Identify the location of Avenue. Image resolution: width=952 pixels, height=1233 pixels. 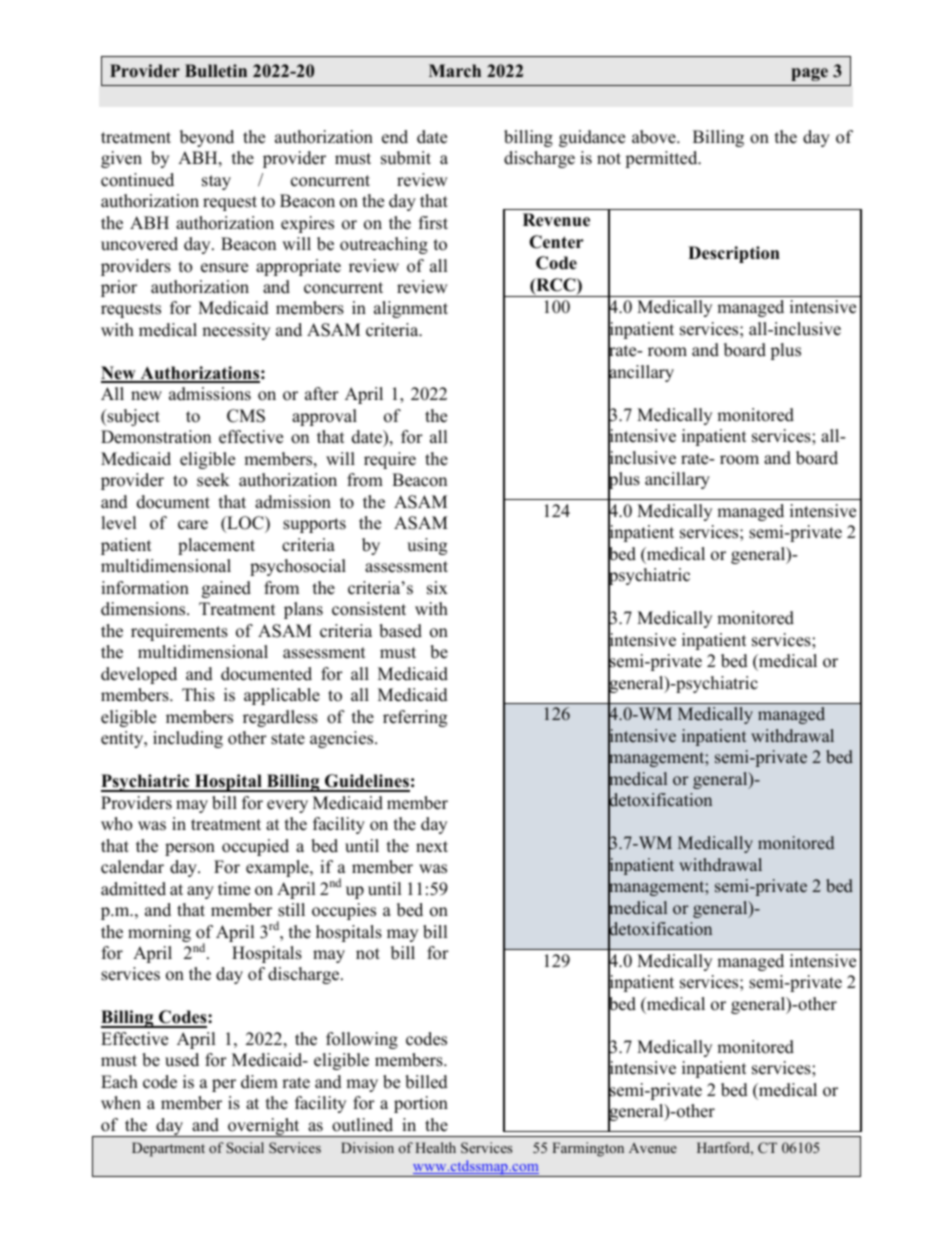
(653, 1148).
